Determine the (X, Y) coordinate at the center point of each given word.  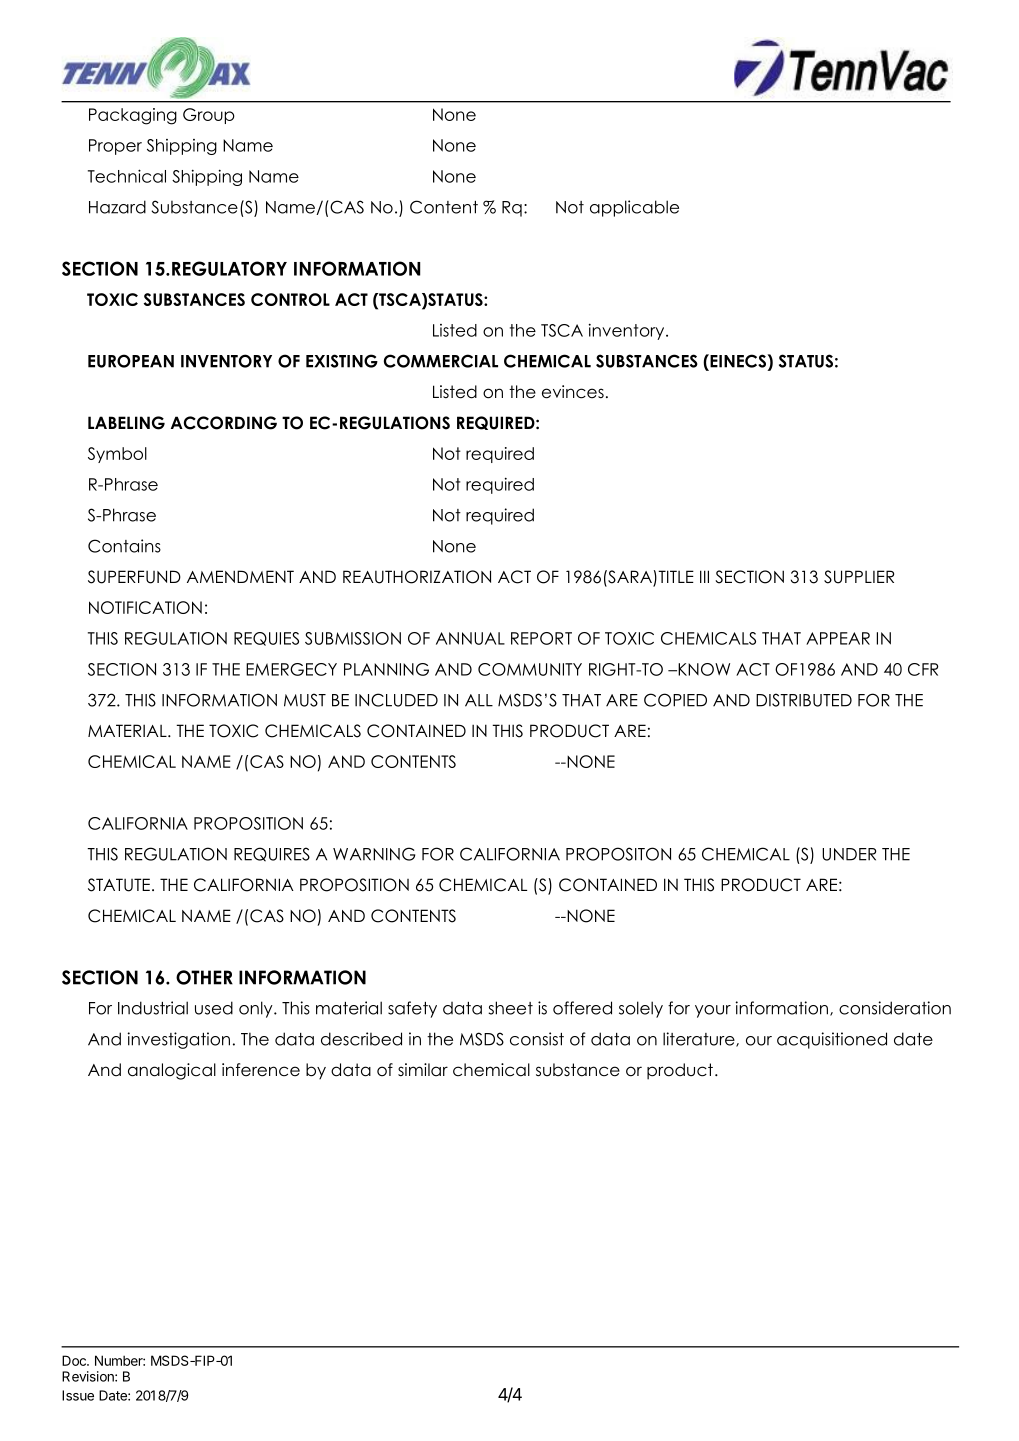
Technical (127, 176)
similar (423, 1069)
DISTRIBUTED (804, 700)
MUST (305, 700)
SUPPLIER (859, 577)
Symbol (117, 455)
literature (700, 1039)
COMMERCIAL (441, 361)
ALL (479, 700)
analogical (172, 1071)
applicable (634, 208)
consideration (895, 1008)
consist (537, 1039)
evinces (573, 392)
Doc (75, 1360)
